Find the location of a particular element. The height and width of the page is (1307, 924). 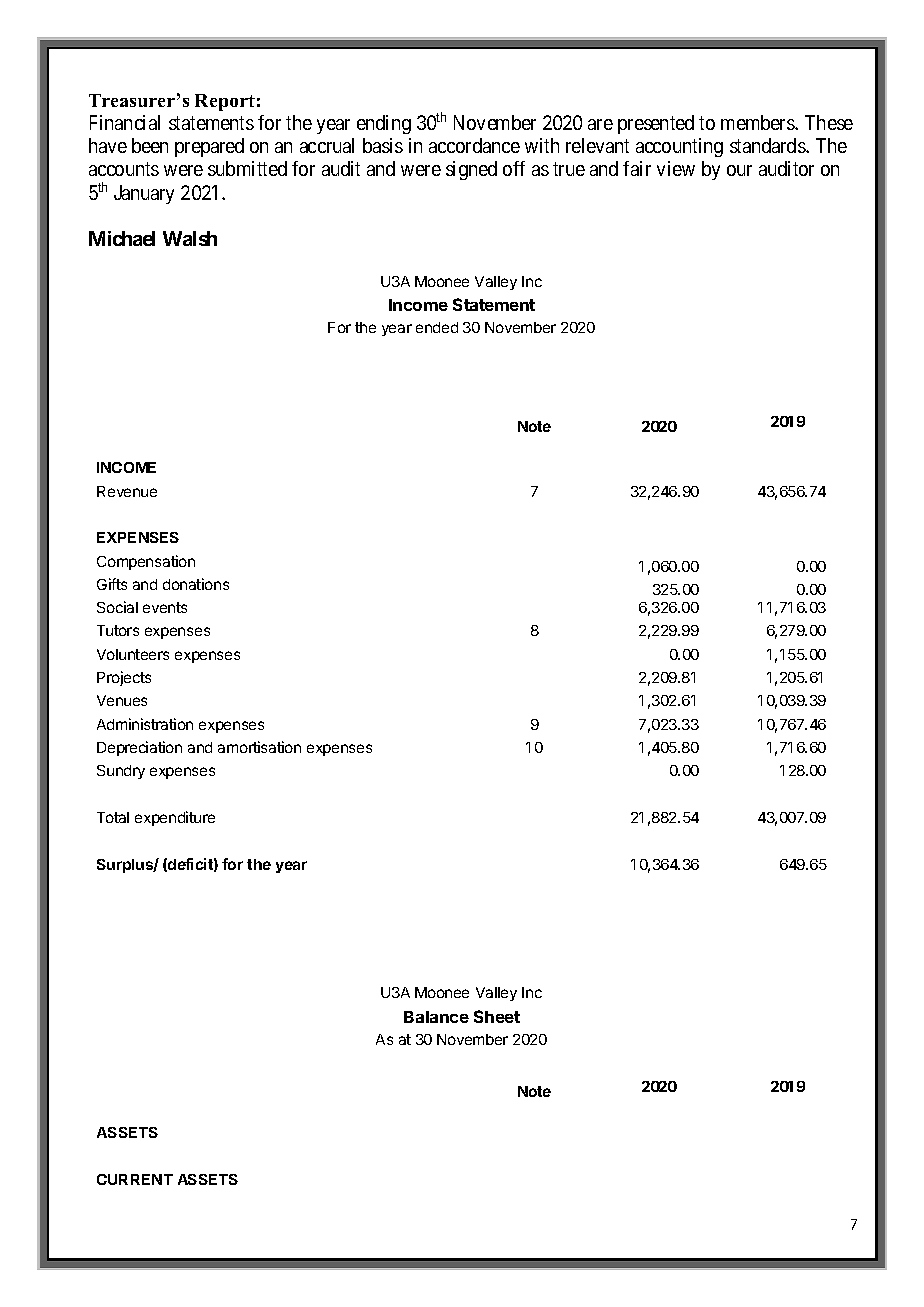

expenditure is located at coordinates (175, 818).
